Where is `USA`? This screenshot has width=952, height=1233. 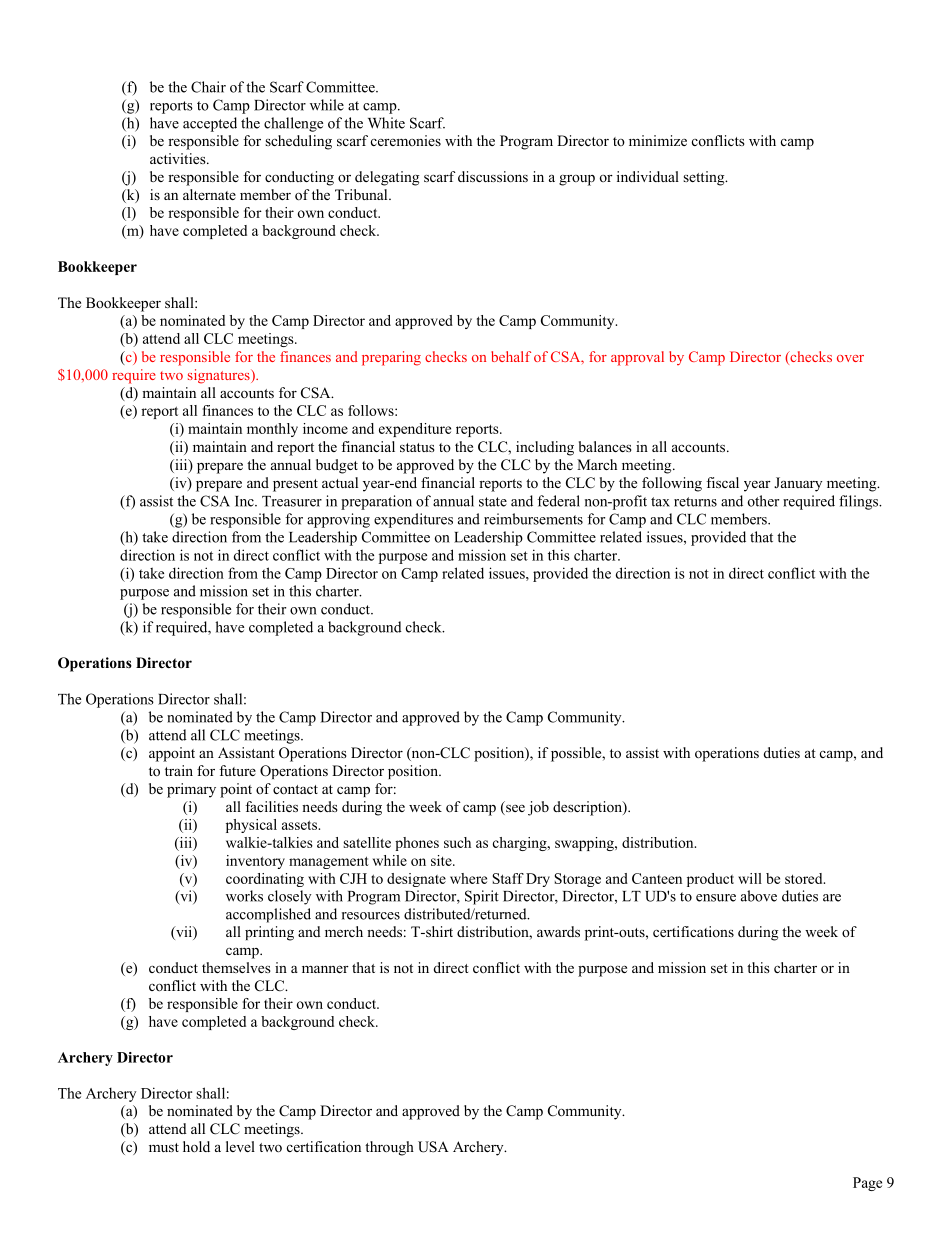
USA is located at coordinates (433, 1147).
